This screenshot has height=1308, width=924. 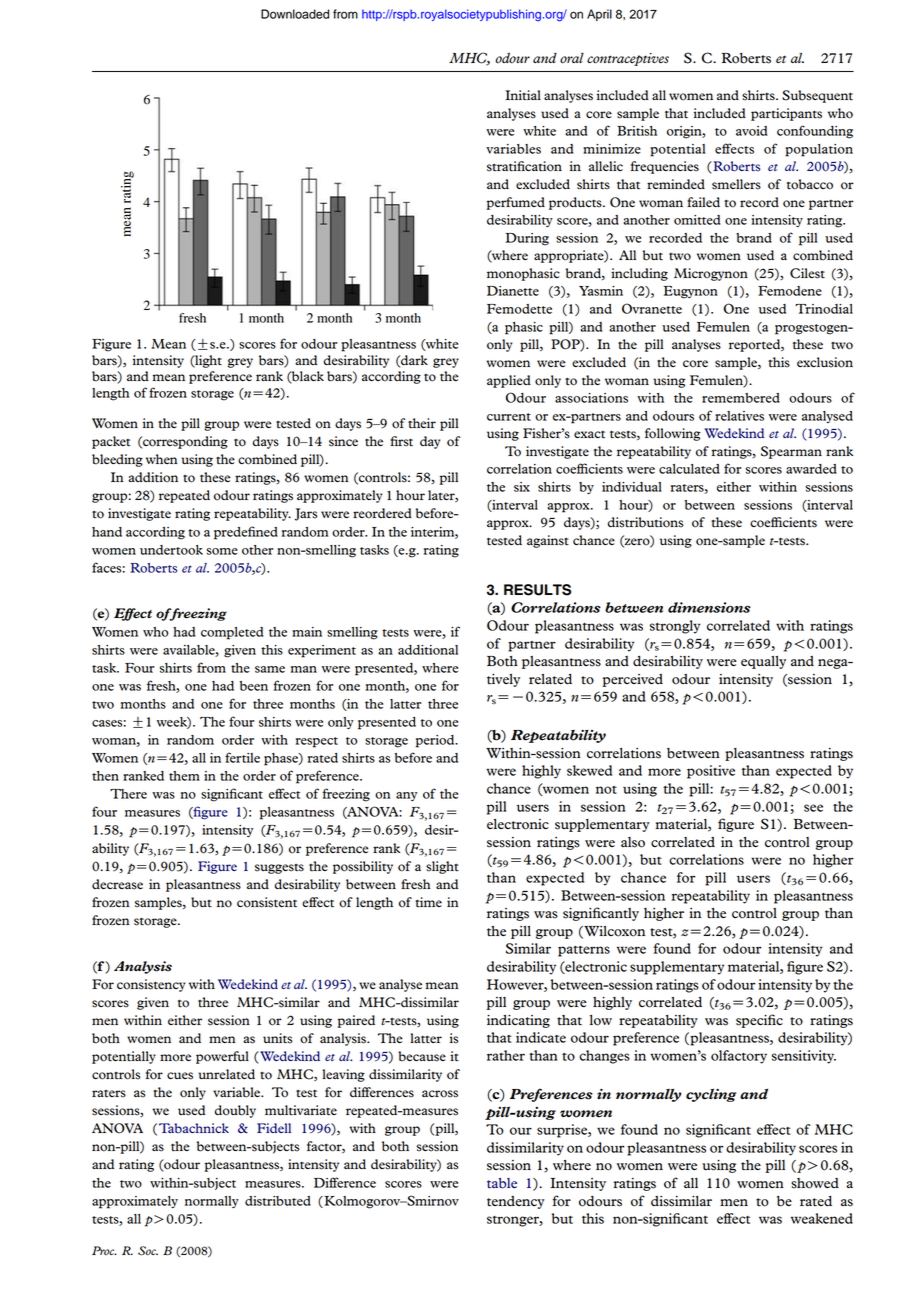 I want to click on table, so click(x=502, y=1183).
